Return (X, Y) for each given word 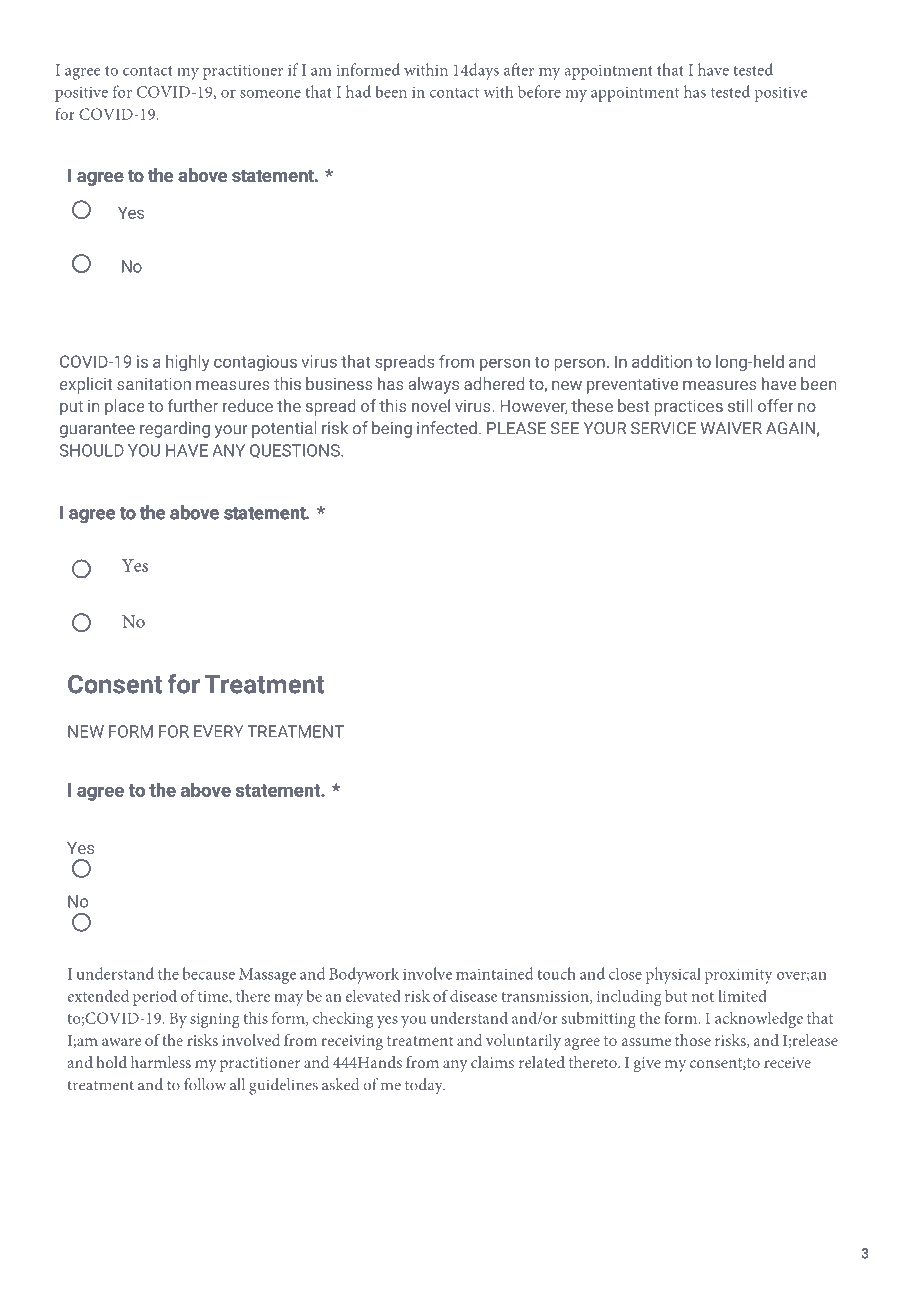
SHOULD (92, 450)
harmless (161, 1062)
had (358, 91)
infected (447, 428)
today (425, 1086)
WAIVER (731, 428)
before (539, 91)
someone (270, 94)
